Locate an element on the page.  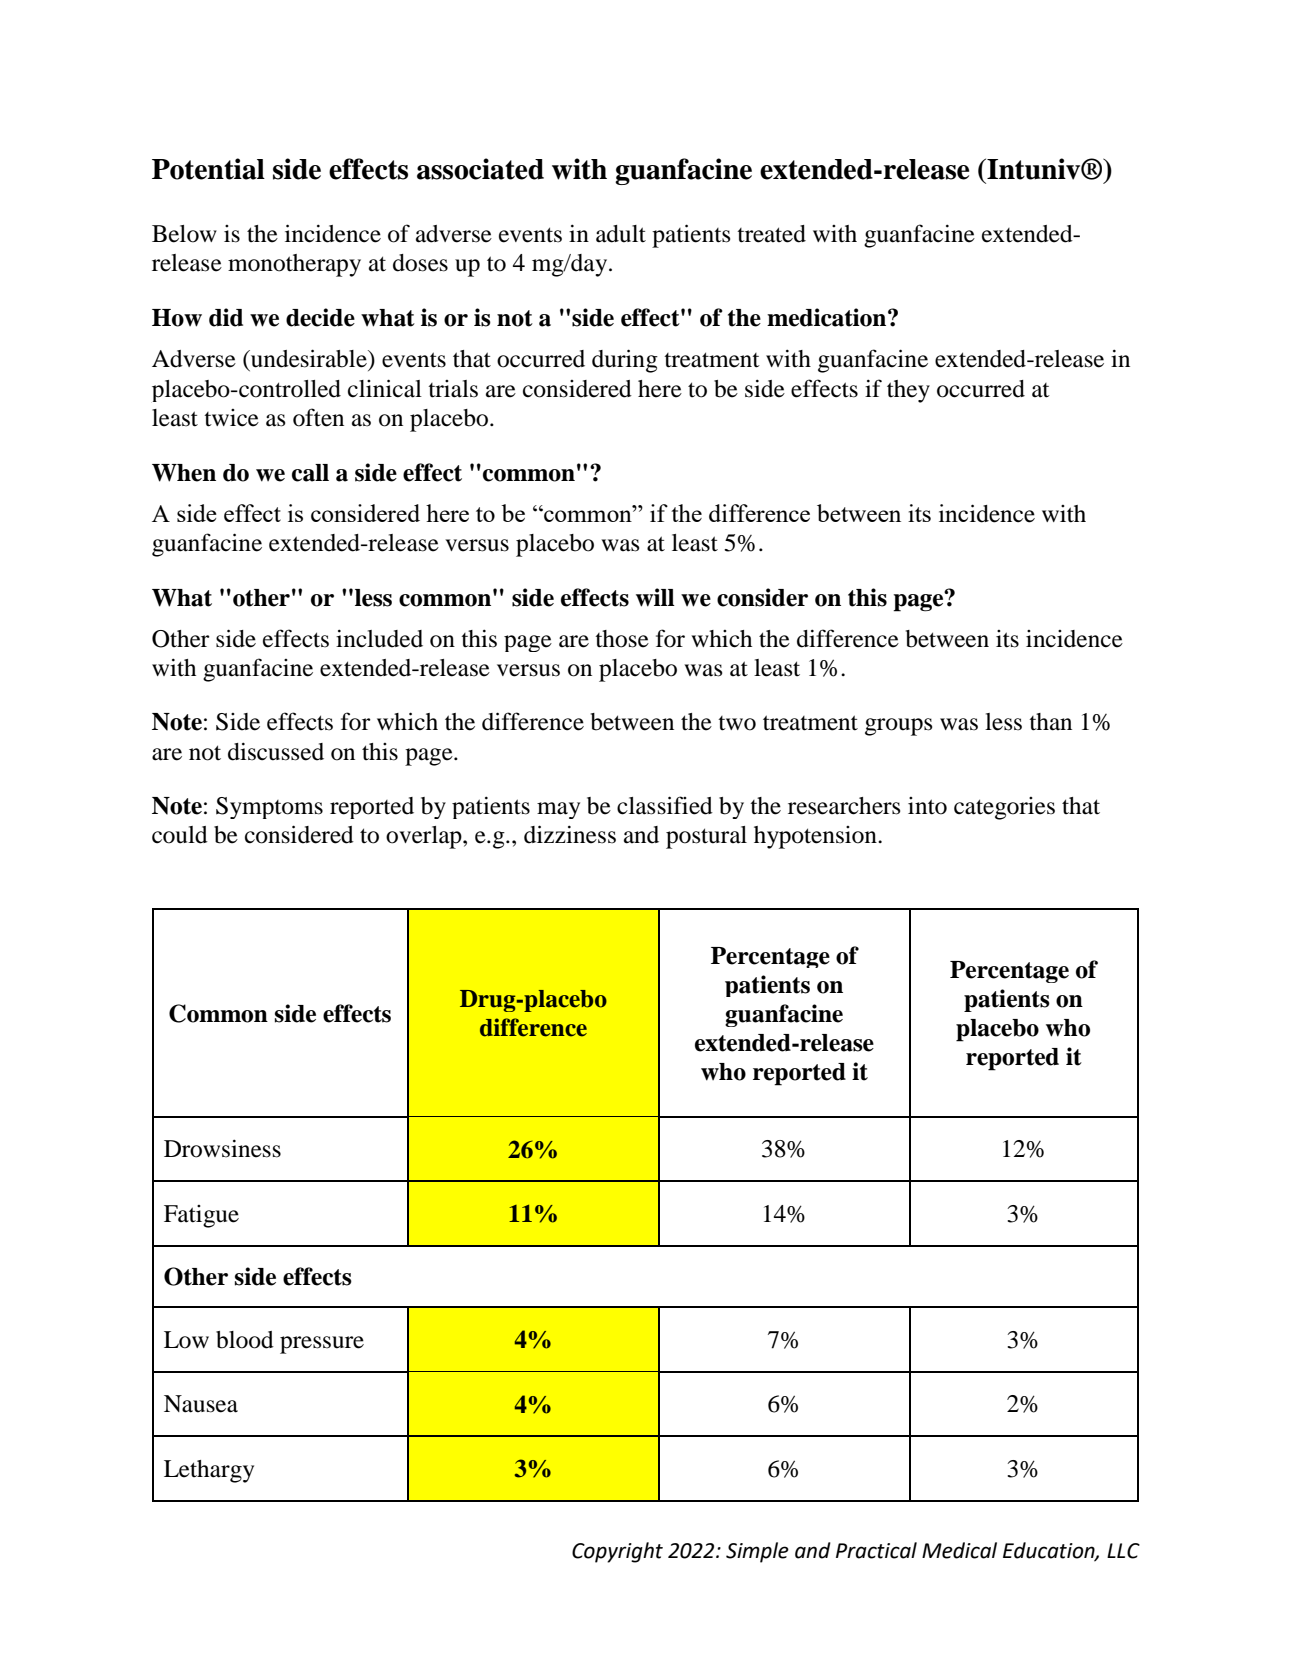
Potential is located at coordinates (208, 169).
